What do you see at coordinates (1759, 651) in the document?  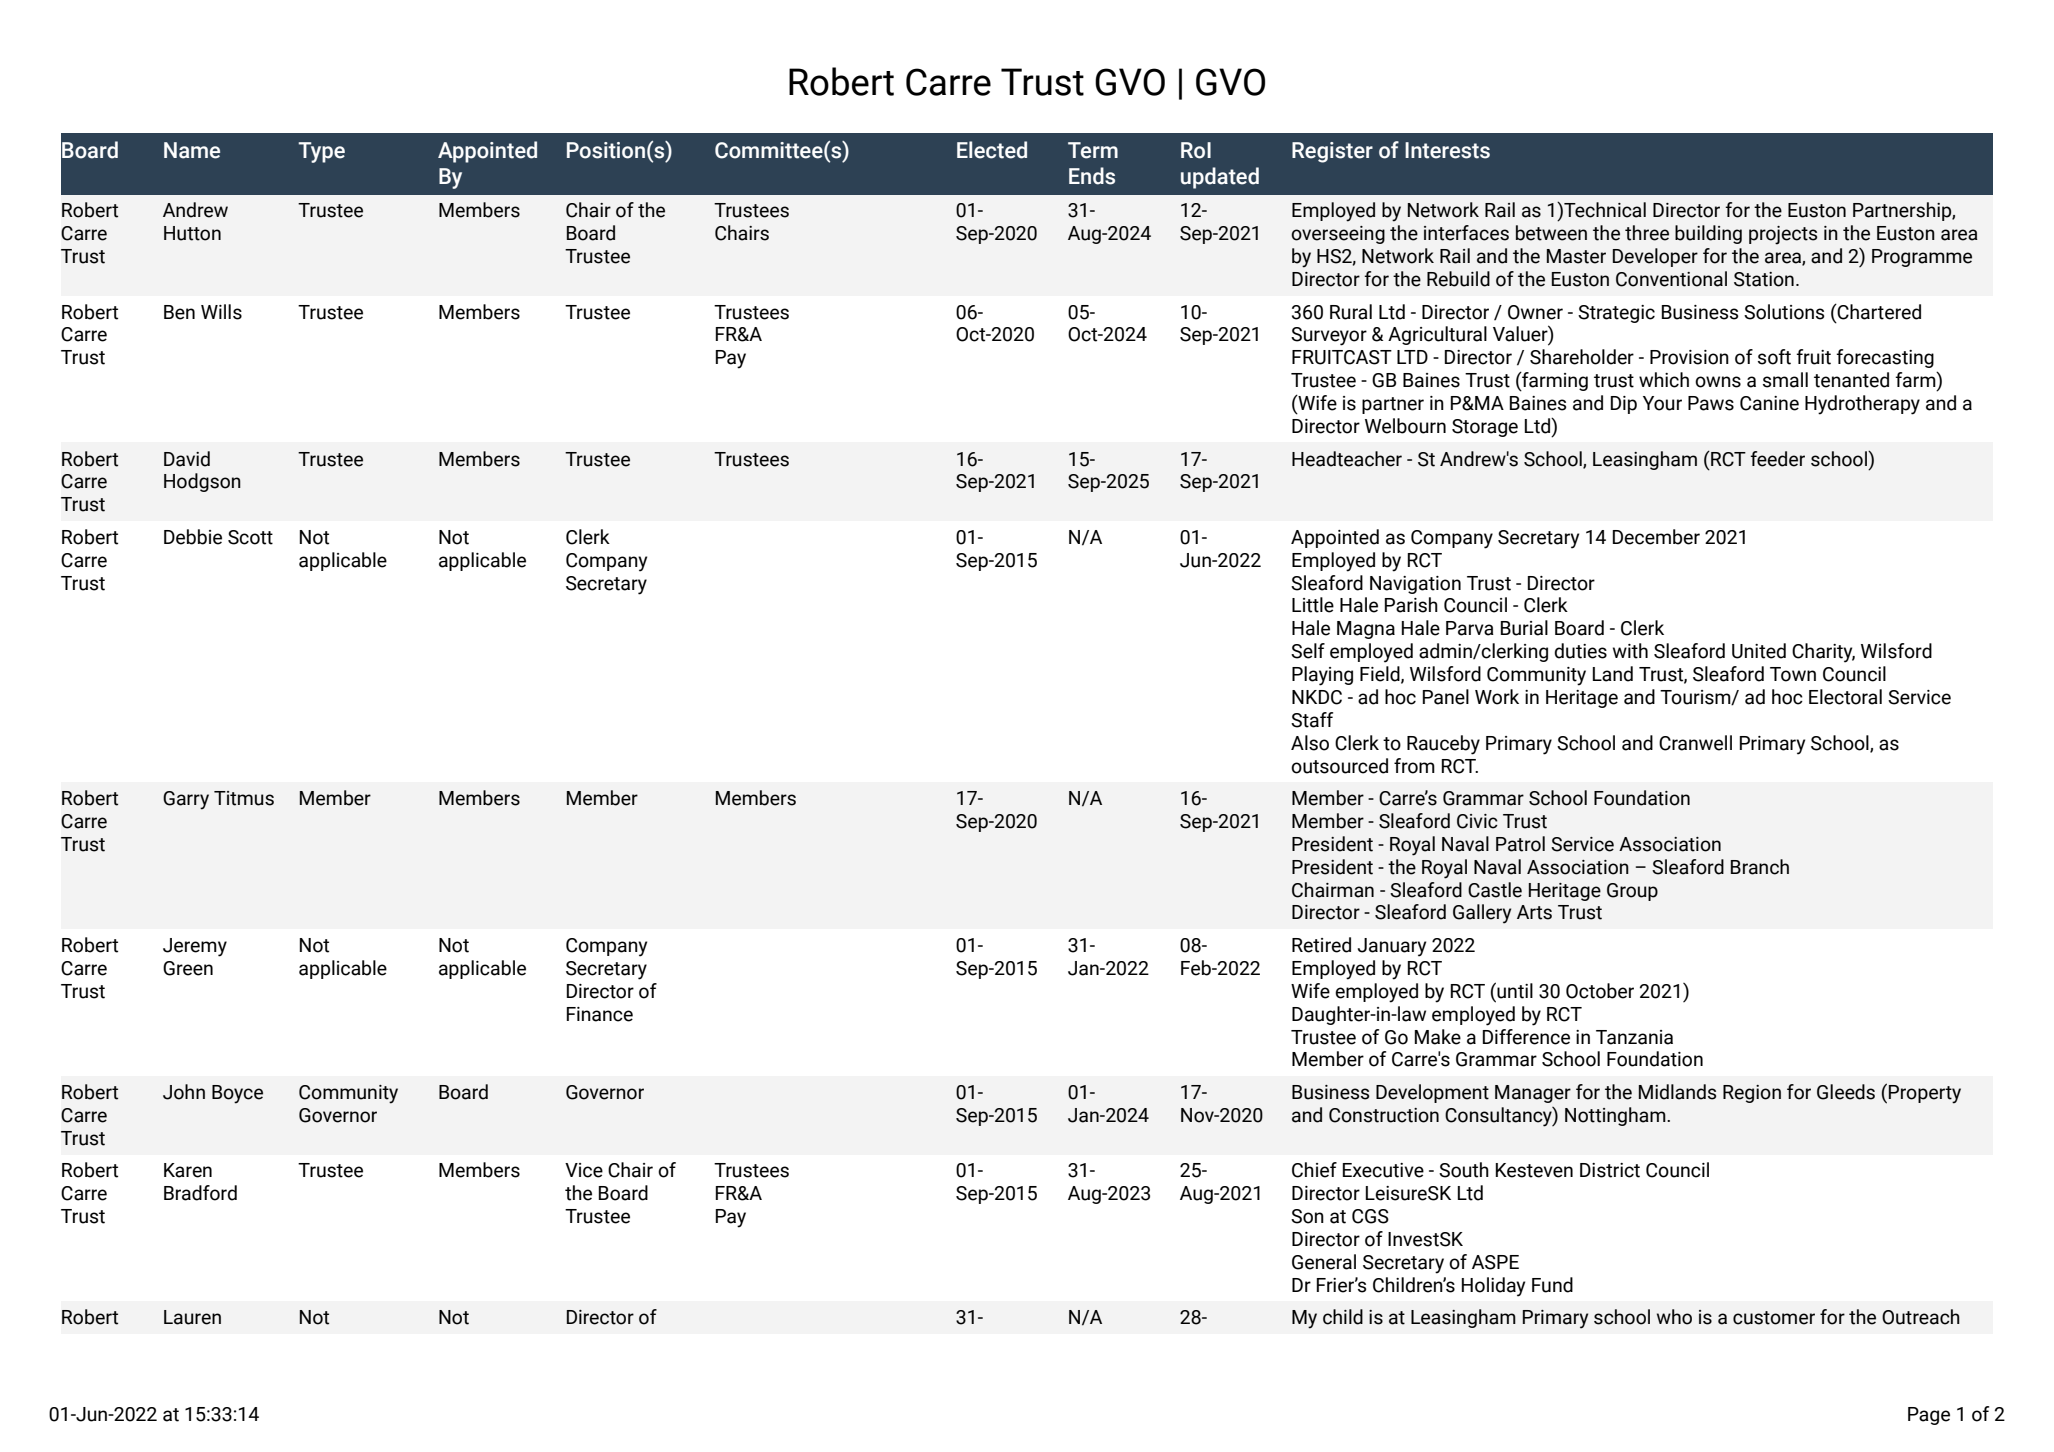 I see `United` at bounding box center [1759, 651].
